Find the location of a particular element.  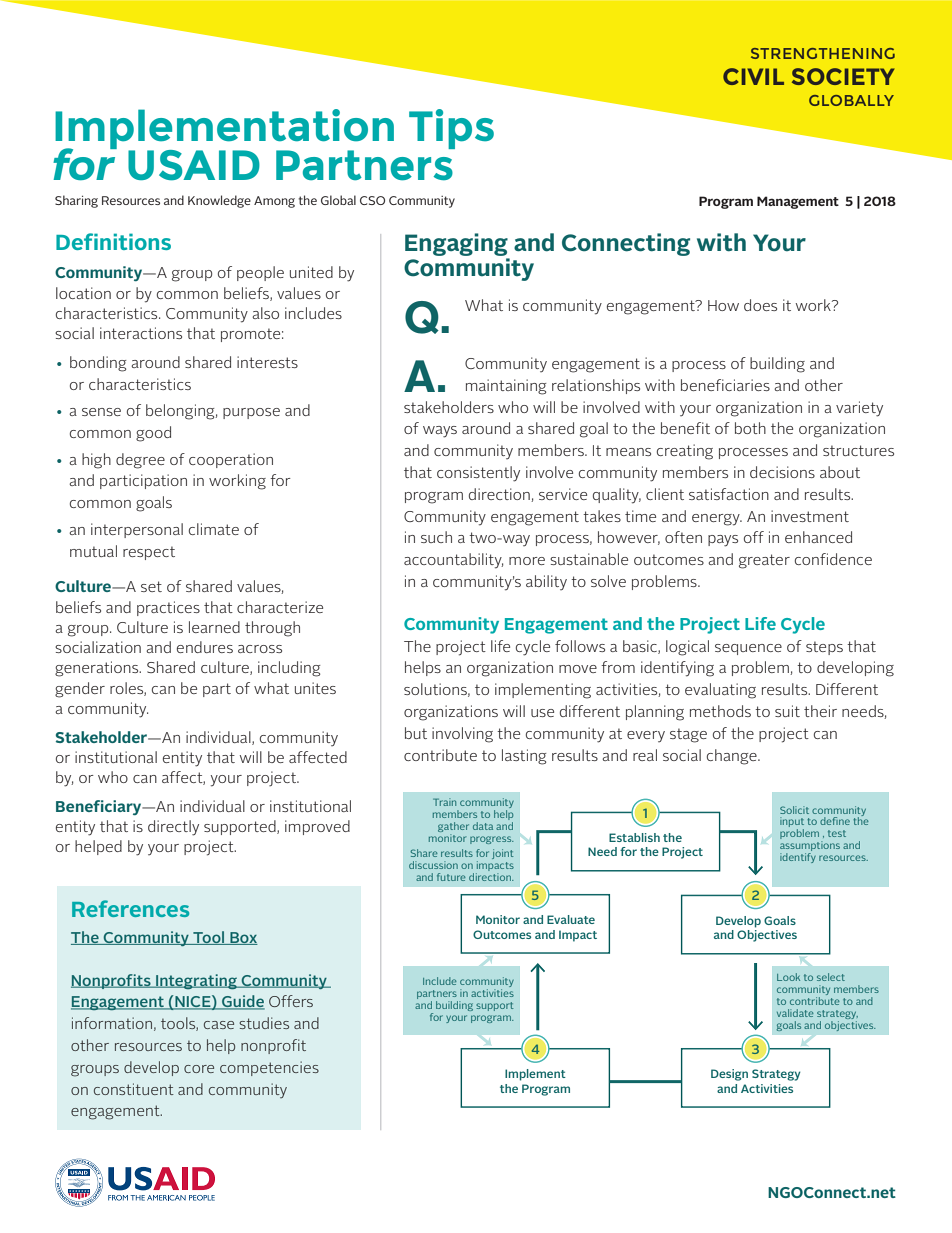

greater is located at coordinates (764, 561).
